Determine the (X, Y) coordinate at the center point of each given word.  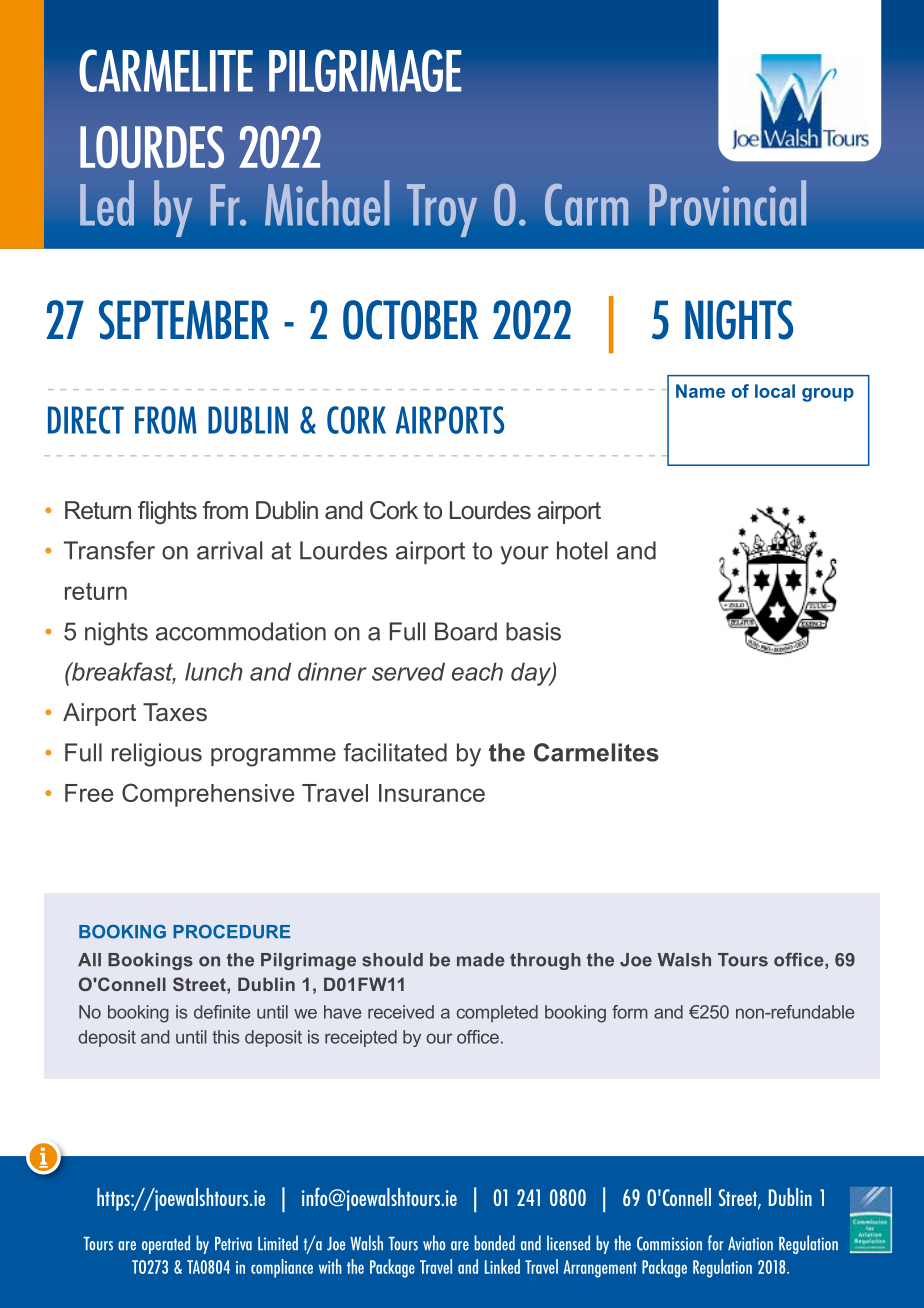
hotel (582, 550)
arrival (230, 550)
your (524, 555)
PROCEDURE (231, 932)
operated (166, 1244)
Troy (442, 210)
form (630, 1012)
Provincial (727, 203)
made (481, 960)
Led (107, 203)
